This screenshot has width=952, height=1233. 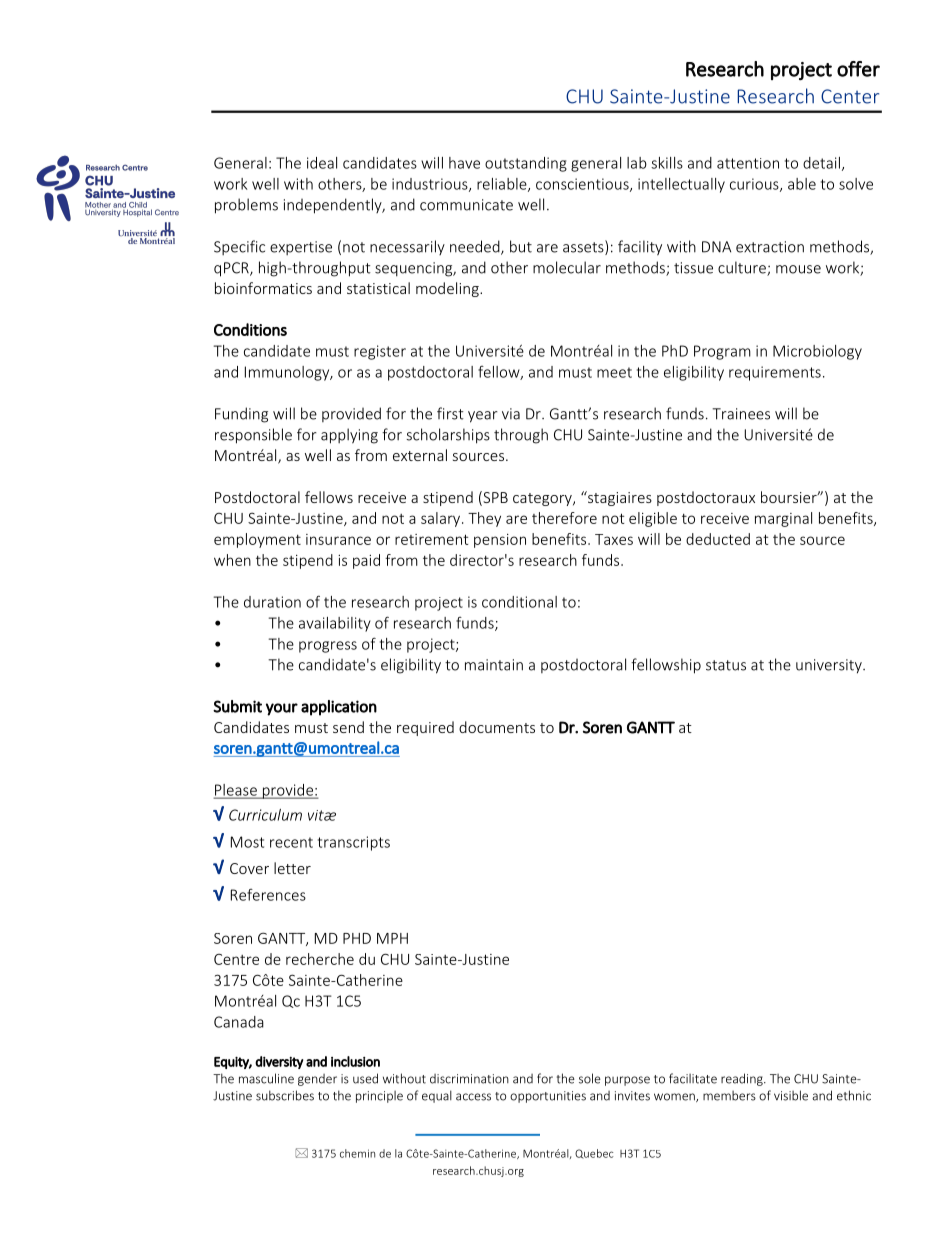 What do you see at coordinates (335, 624) in the screenshot?
I see `availability` at bounding box center [335, 624].
